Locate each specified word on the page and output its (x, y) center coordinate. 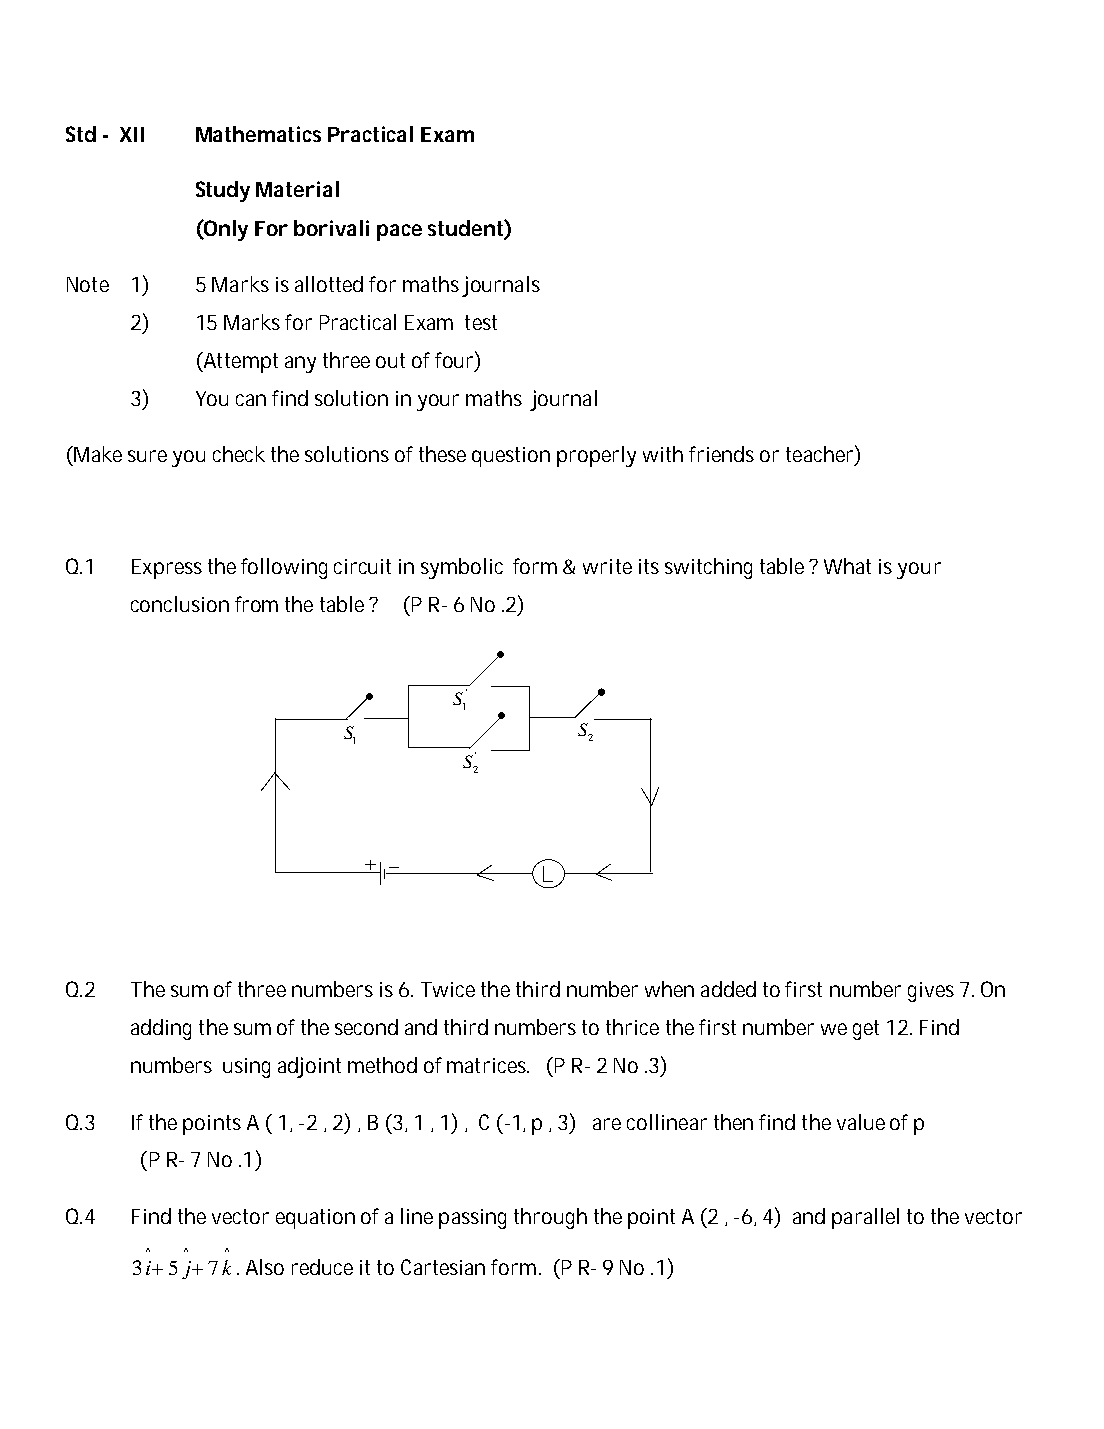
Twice (448, 989)
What (847, 566)
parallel (865, 1218)
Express (167, 569)
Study (223, 191)
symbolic (462, 568)
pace (399, 232)
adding (161, 1029)
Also (265, 1267)
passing (472, 1219)
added (728, 989)
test (481, 322)
